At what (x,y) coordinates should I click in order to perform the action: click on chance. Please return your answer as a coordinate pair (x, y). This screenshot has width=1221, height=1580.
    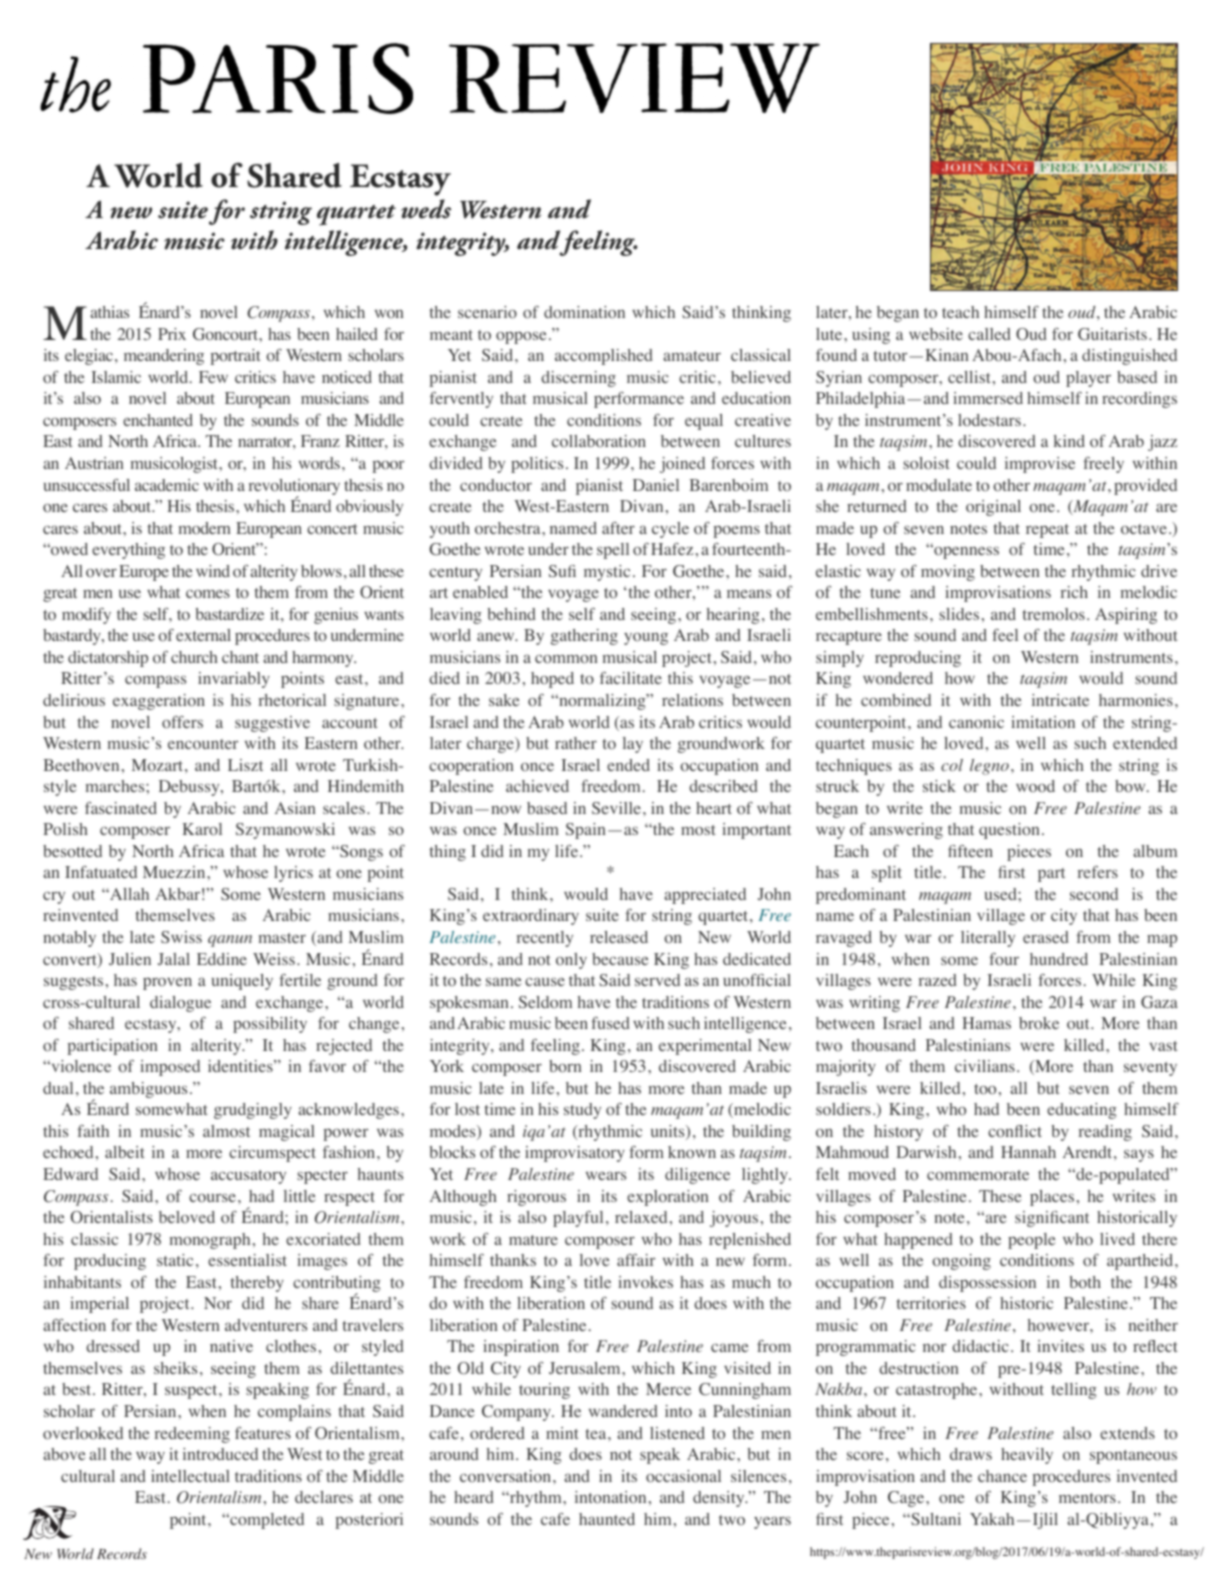
    Looking at the image, I should click on (1002, 1476).
